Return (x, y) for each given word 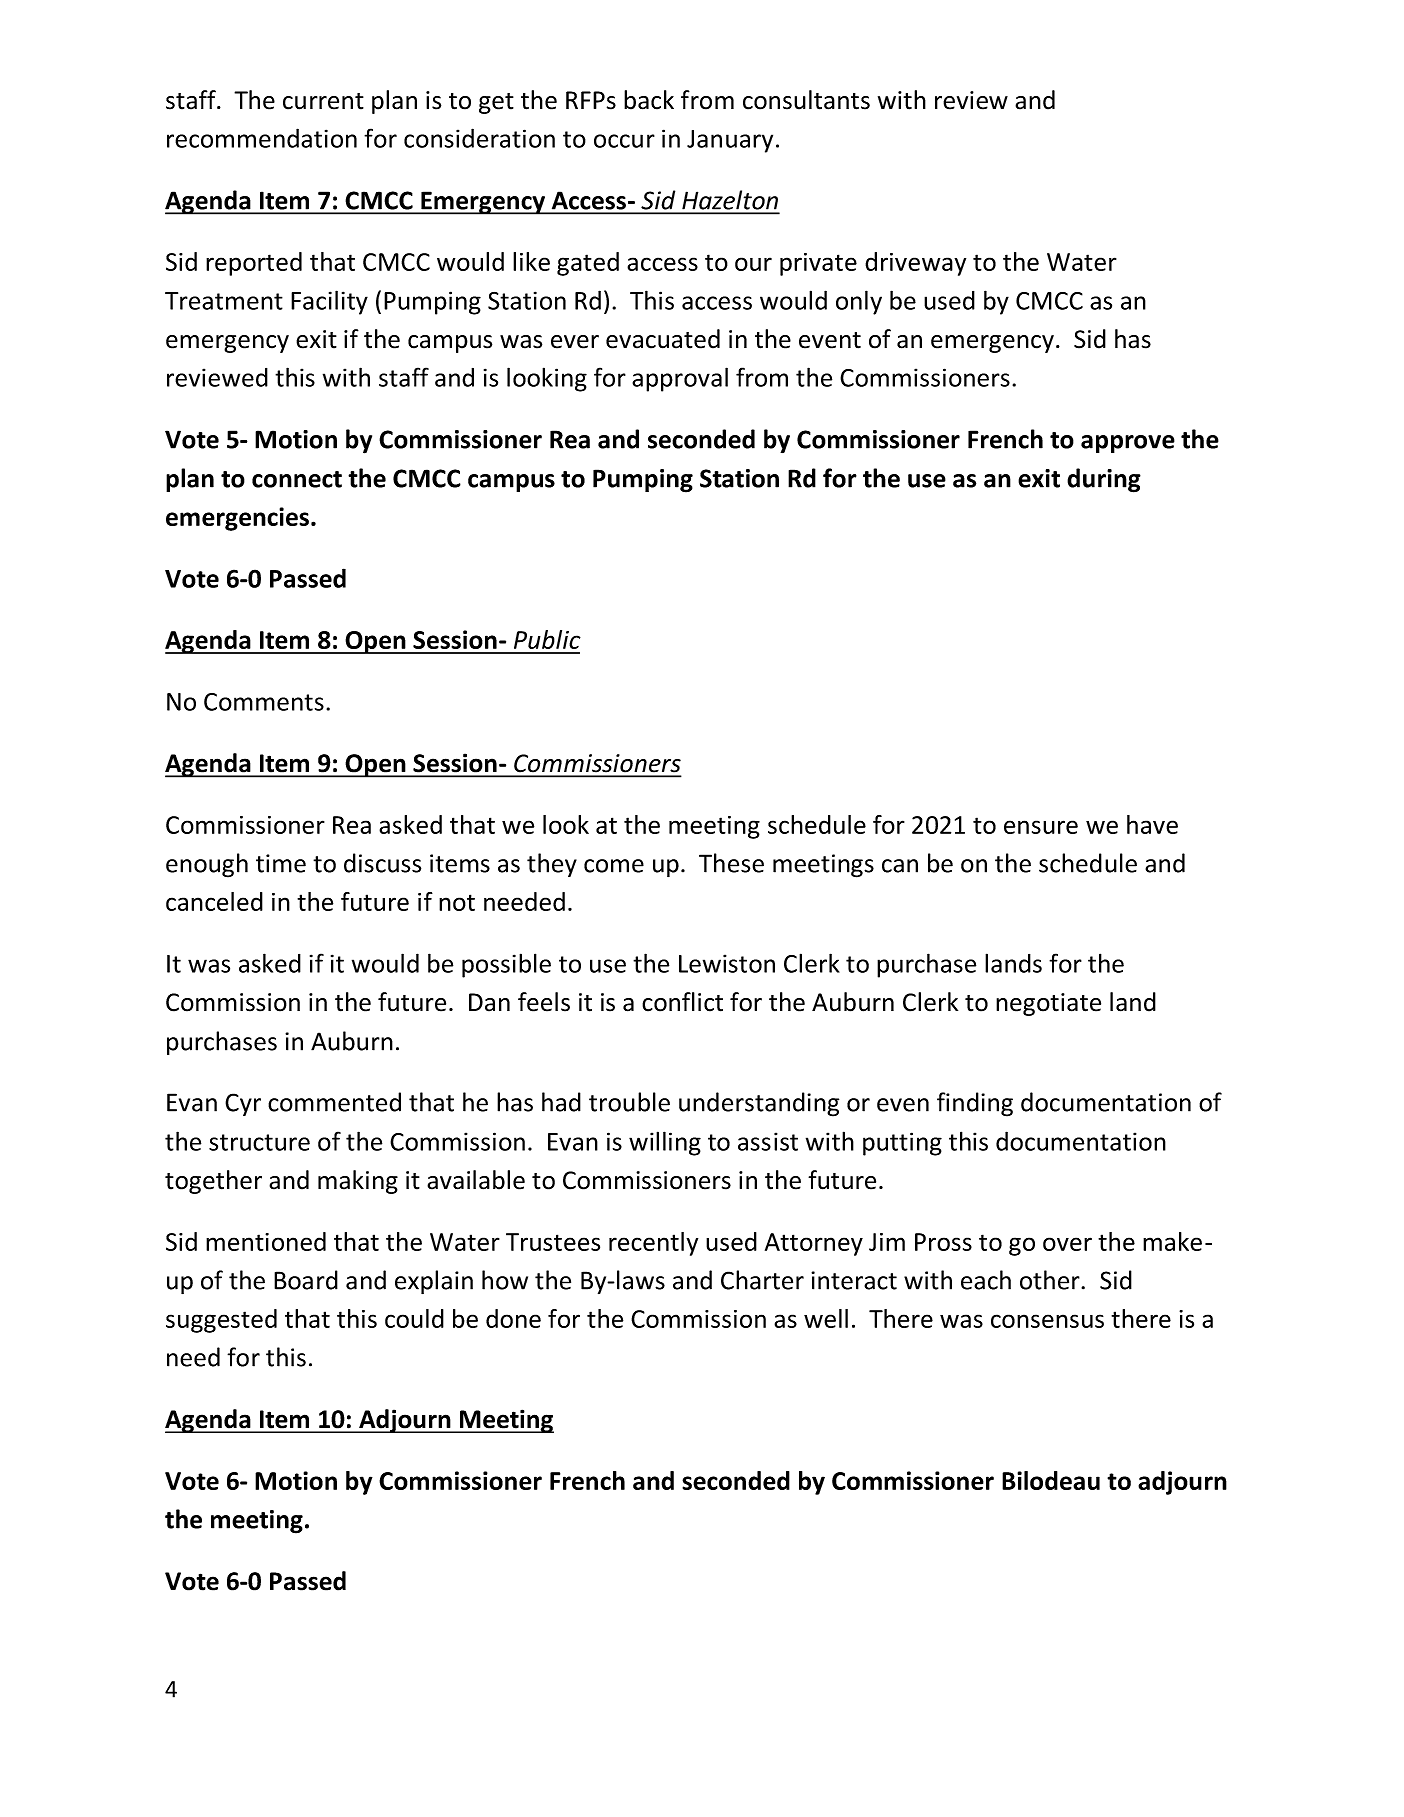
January (730, 141)
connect (297, 479)
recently (653, 1244)
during (1104, 480)
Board (306, 1280)
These (731, 863)
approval (680, 379)
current (323, 101)
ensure (1041, 827)
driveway (915, 264)
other (1051, 1280)
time (281, 863)
